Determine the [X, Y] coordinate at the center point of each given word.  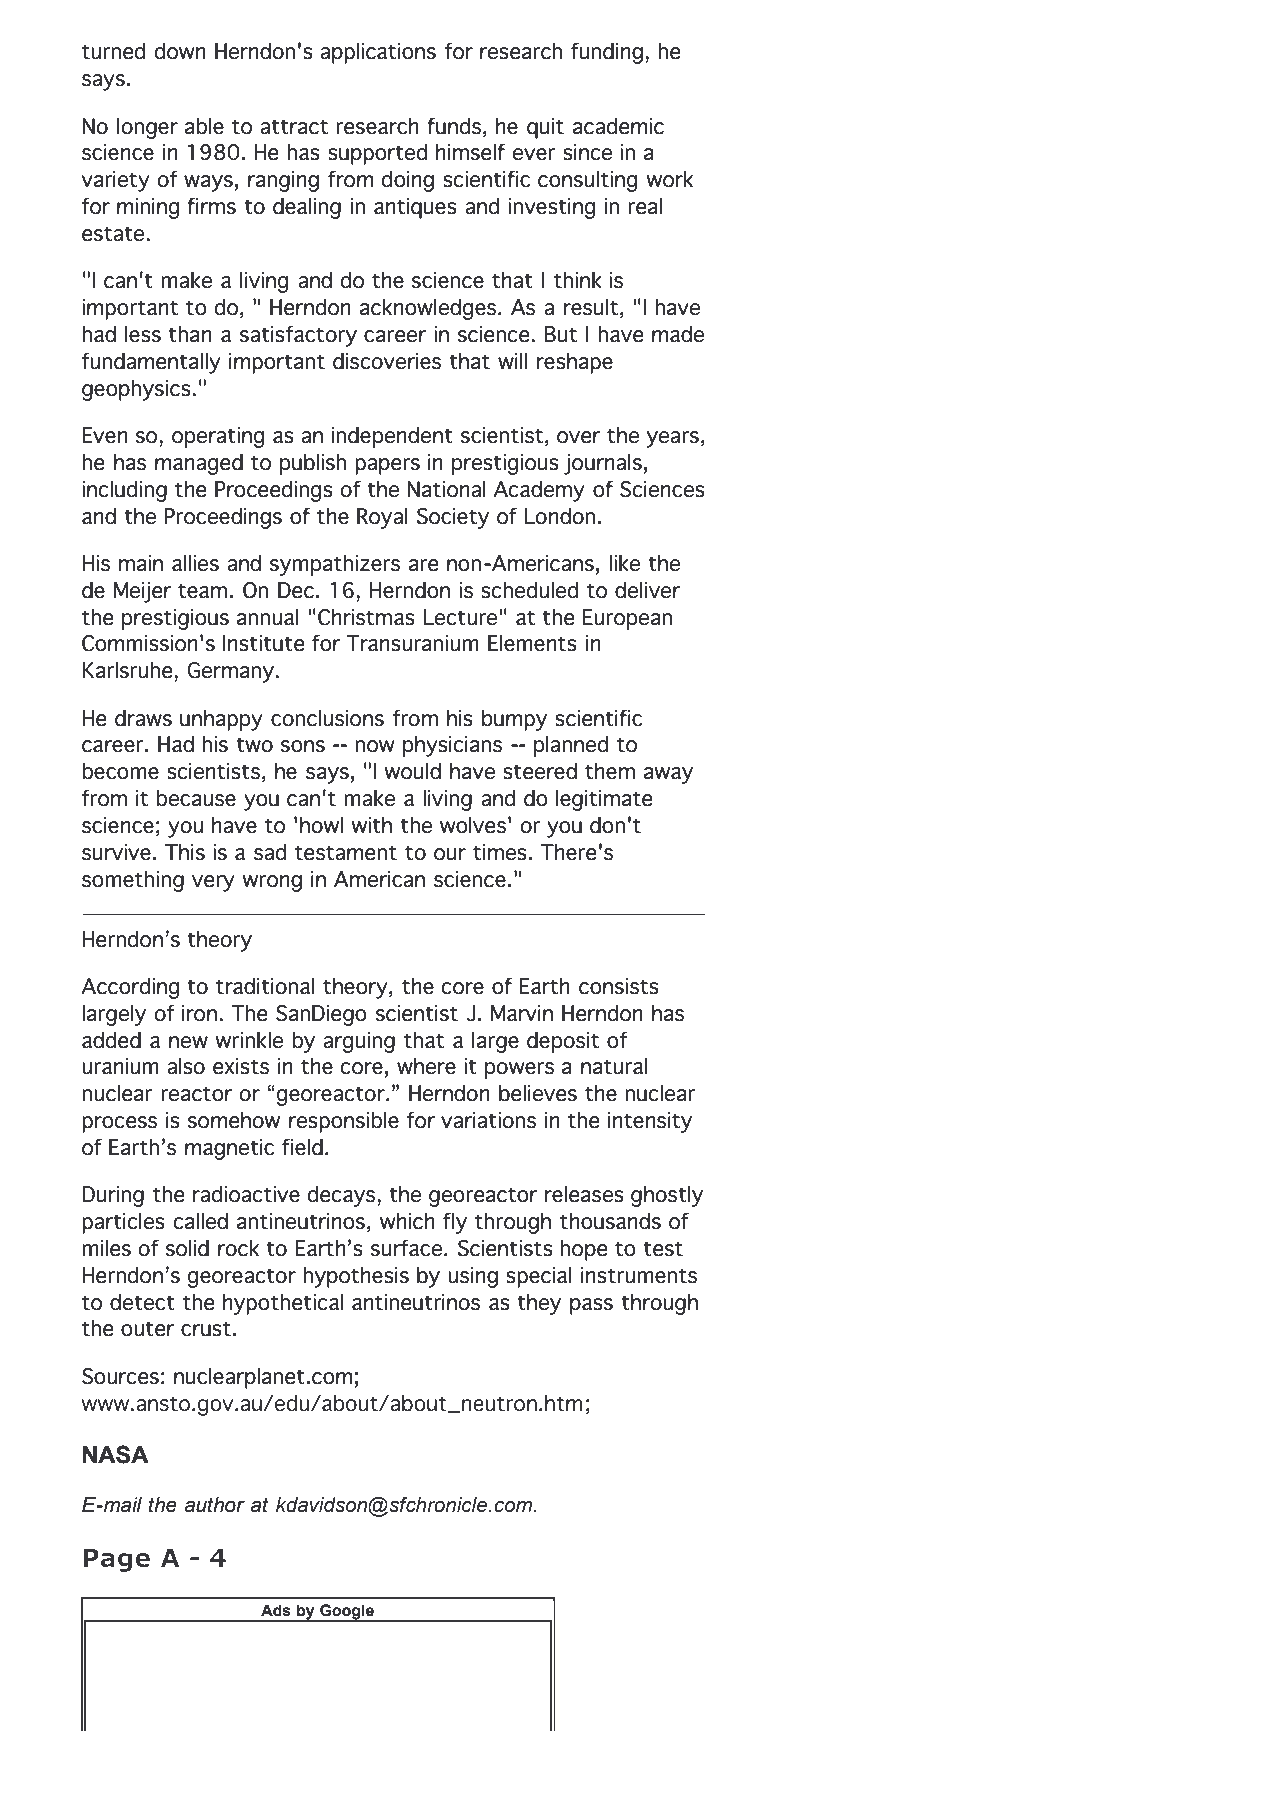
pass [591, 1306]
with [371, 825]
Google [347, 1613]
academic [618, 126]
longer [147, 128]
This [185, 852]
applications [378, 53]
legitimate [604, 800]
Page [117, 1560]
